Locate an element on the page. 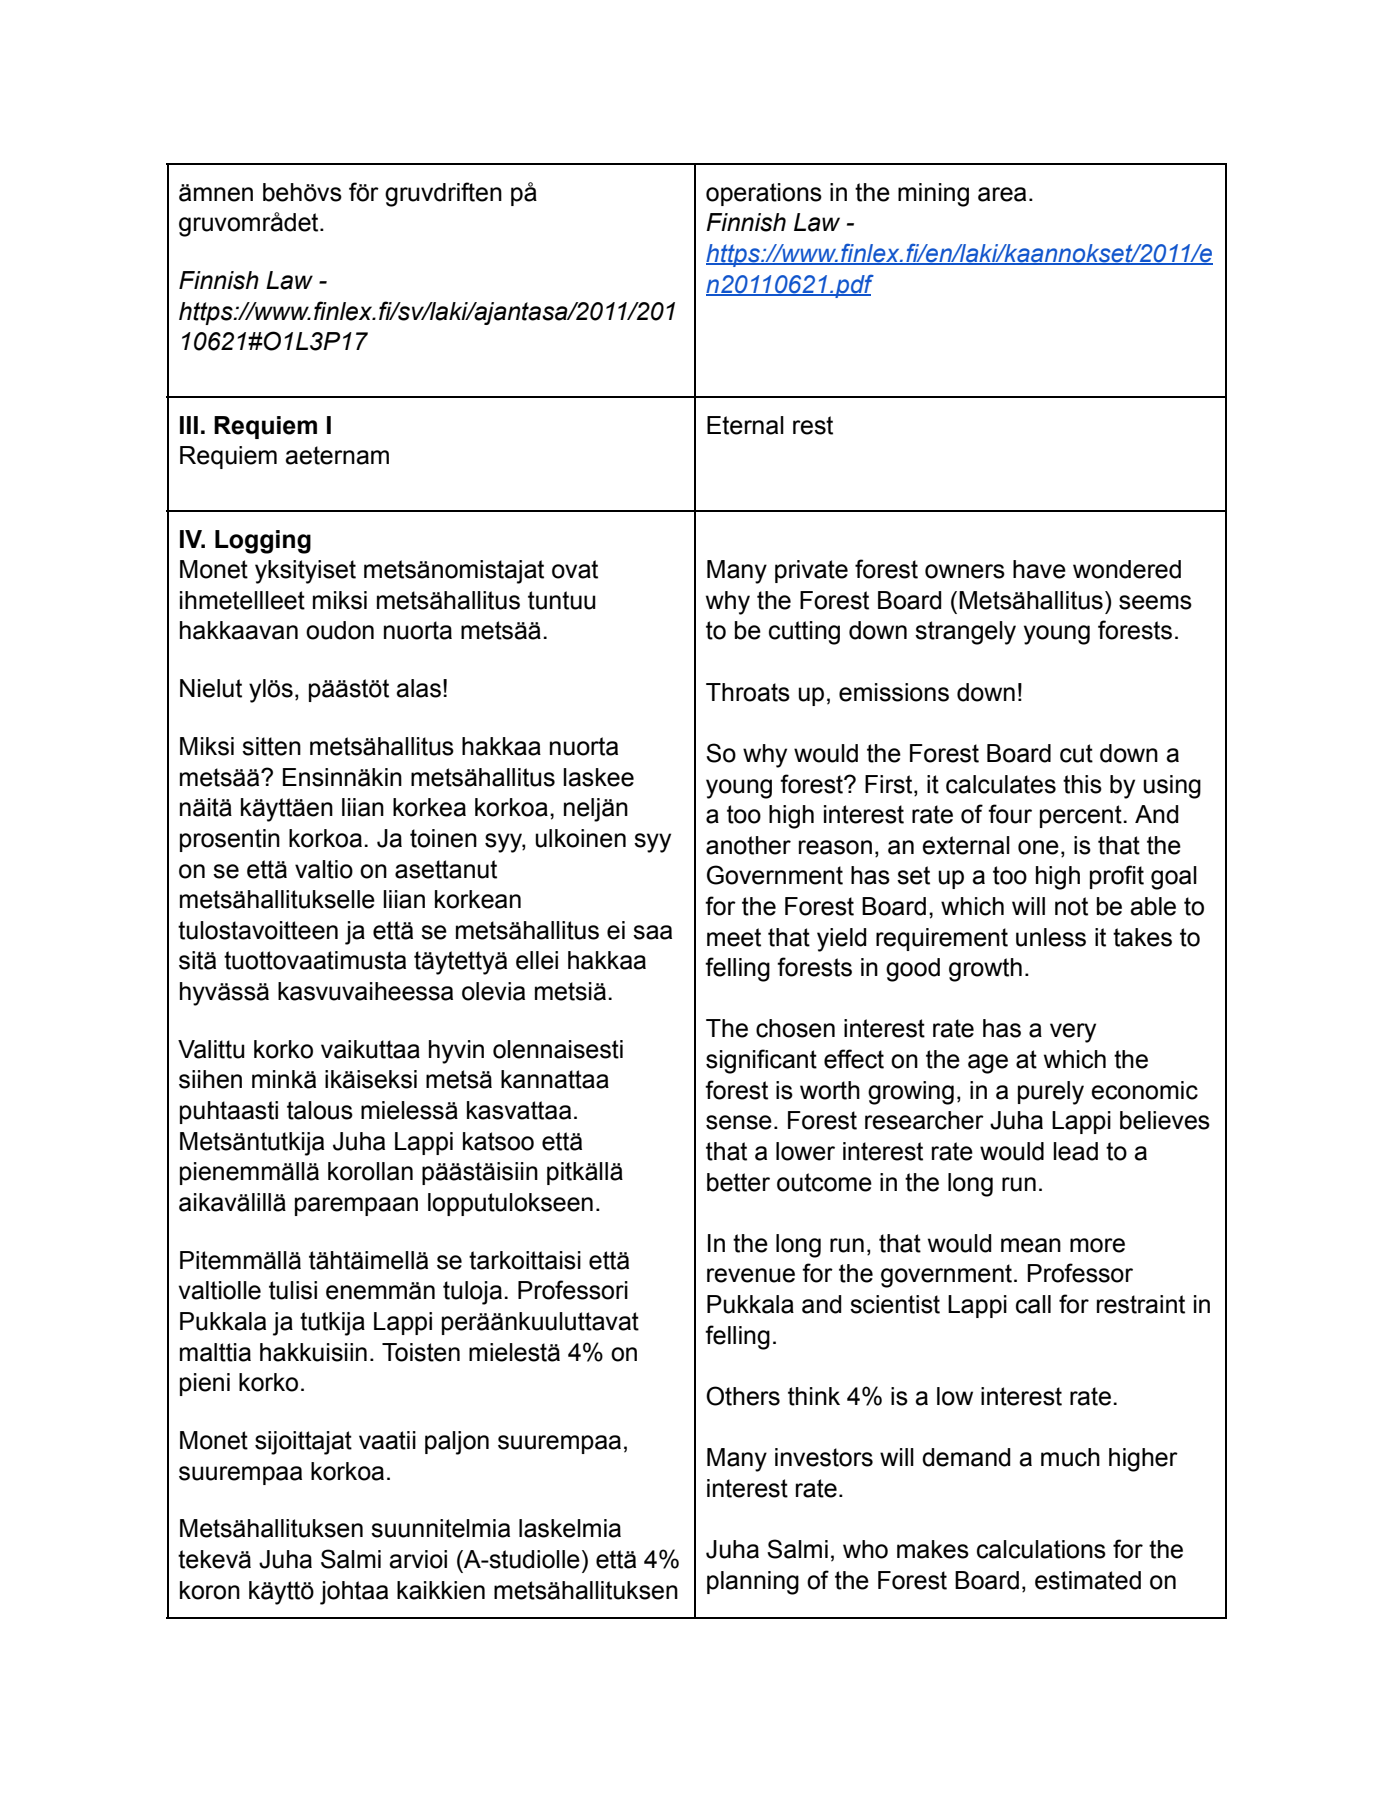 The height and width of the document is (1796, 1388). revenue is located at coordinates (751, 1275).
